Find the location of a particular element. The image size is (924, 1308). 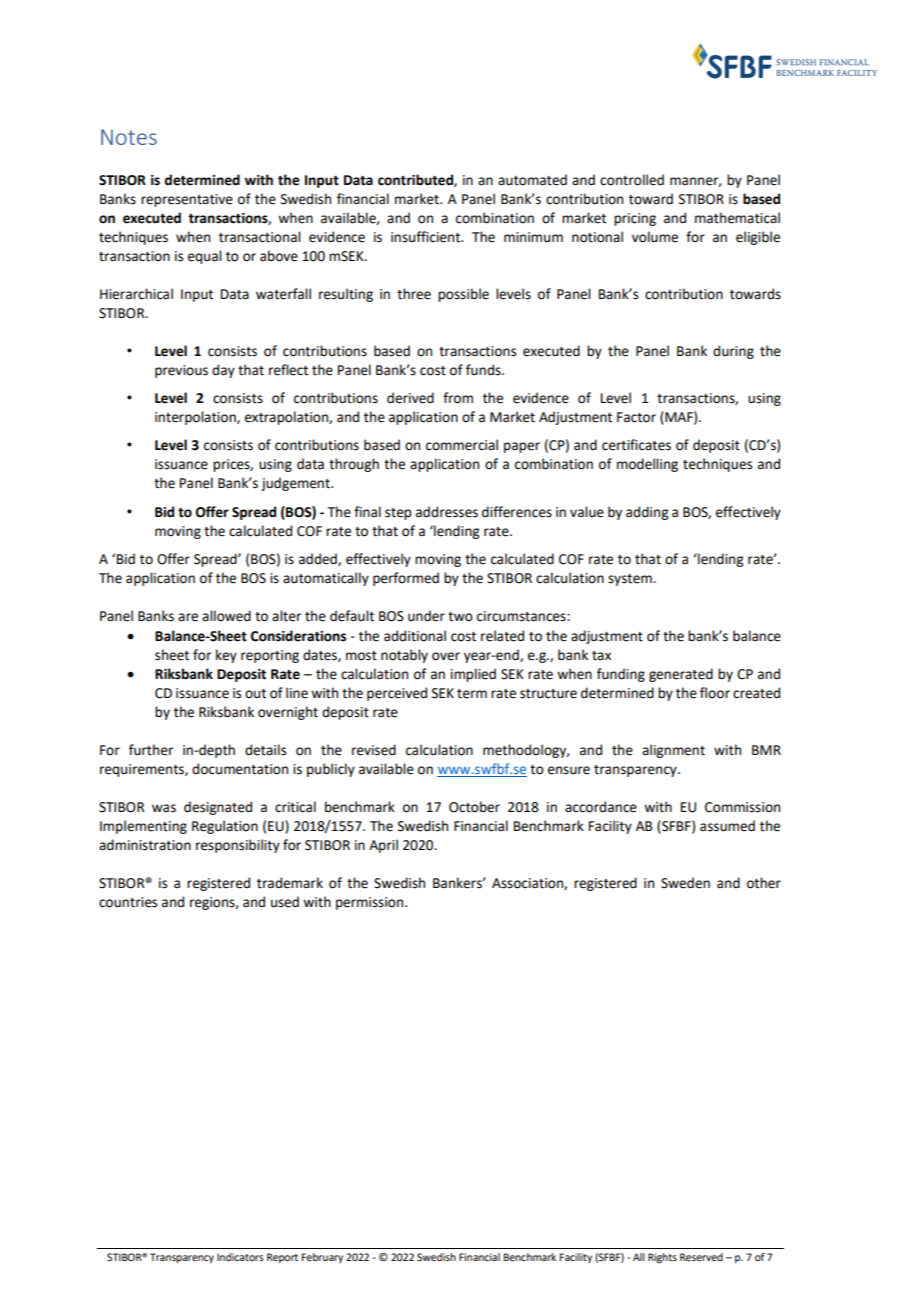

interpolation is located at coordinates (196, 418).
